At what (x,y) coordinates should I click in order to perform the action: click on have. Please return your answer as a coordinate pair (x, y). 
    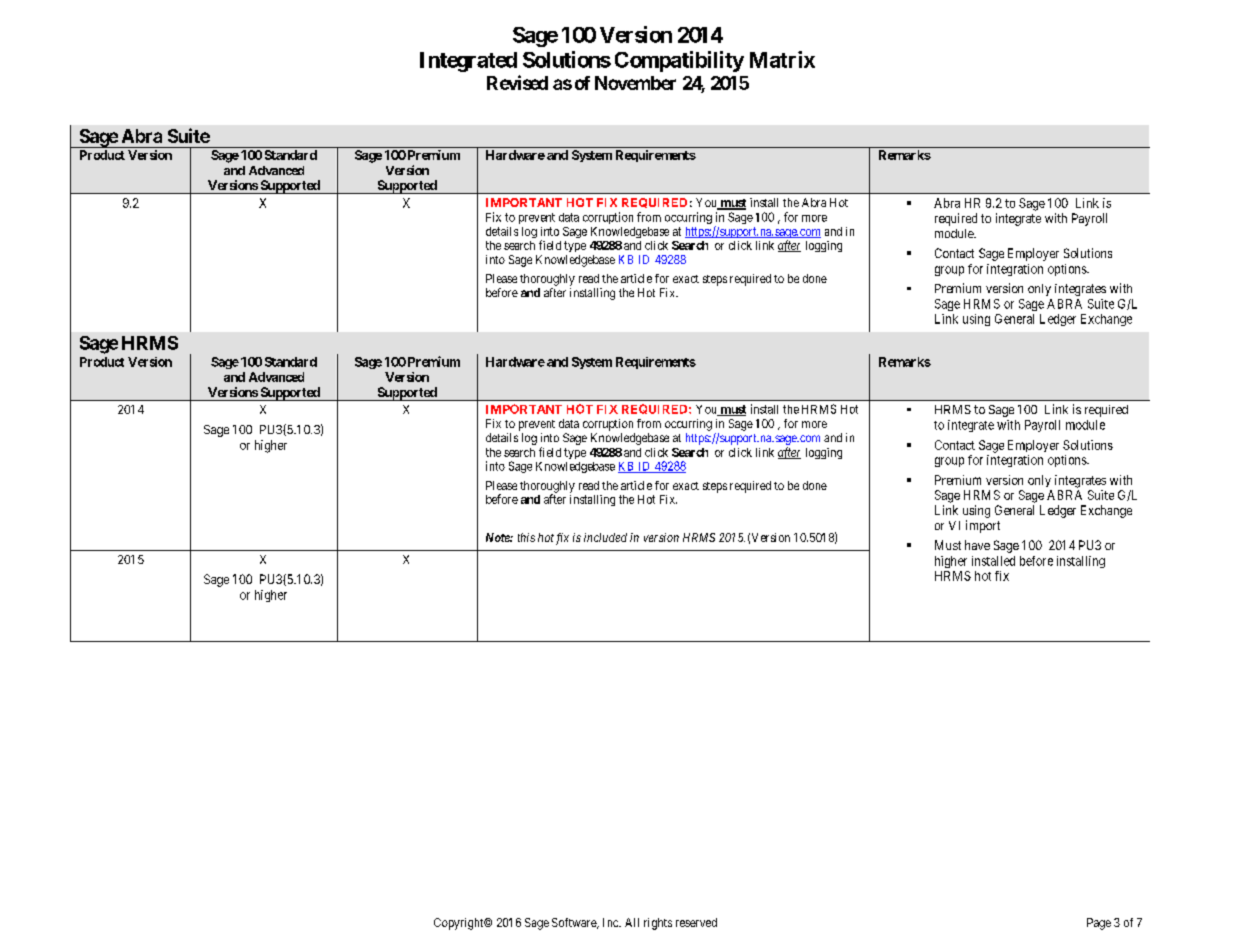
    Looking at the image, I should click on (977, 545).
